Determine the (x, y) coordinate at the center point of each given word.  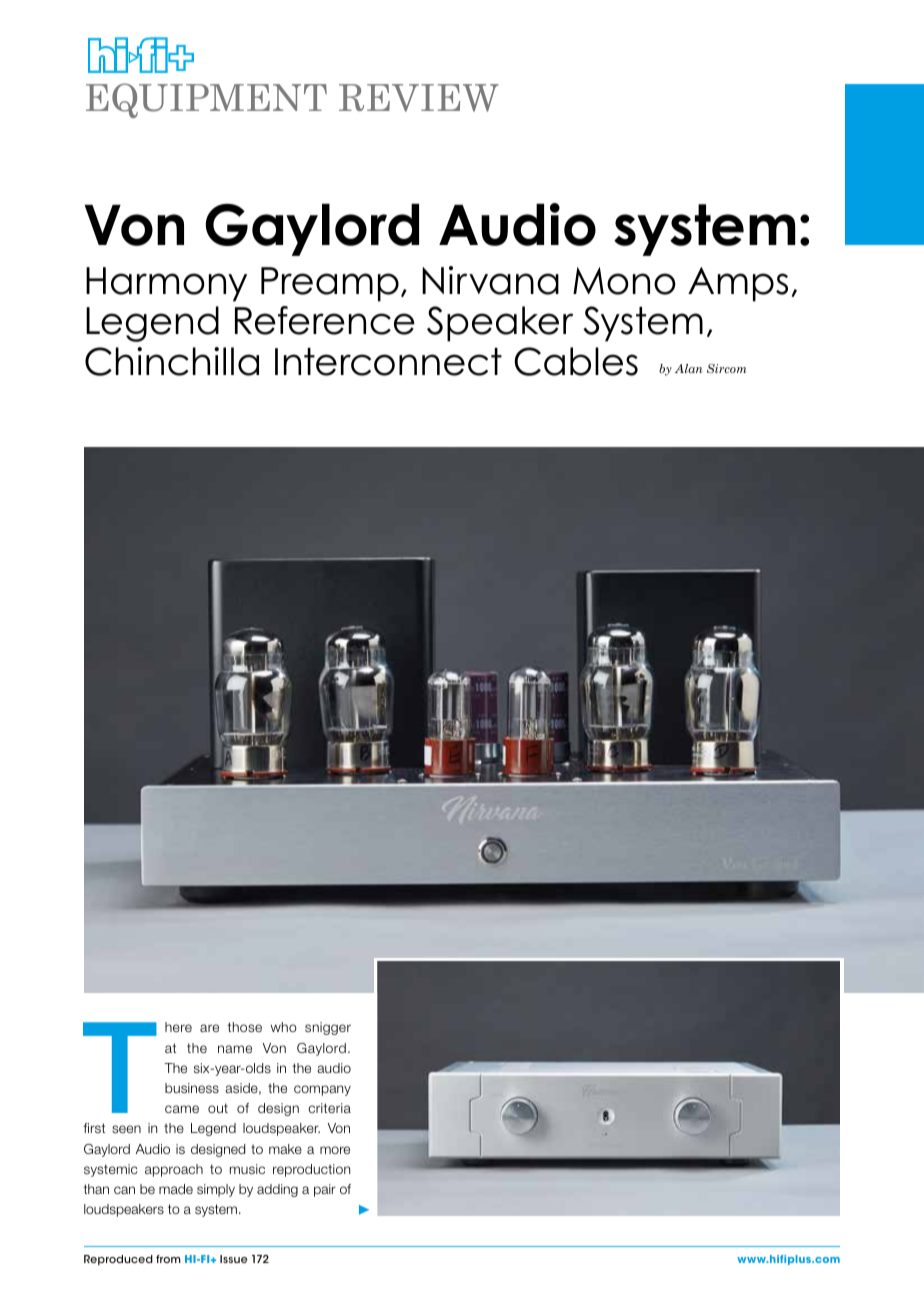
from (168, 1259)
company (322, 1090)
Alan (689, 368)
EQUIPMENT (206, 100)
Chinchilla (172, 361)
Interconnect (388, 362)
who (284, 1027)
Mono (624, 281)
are (209, 1028)
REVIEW (419, 98)
